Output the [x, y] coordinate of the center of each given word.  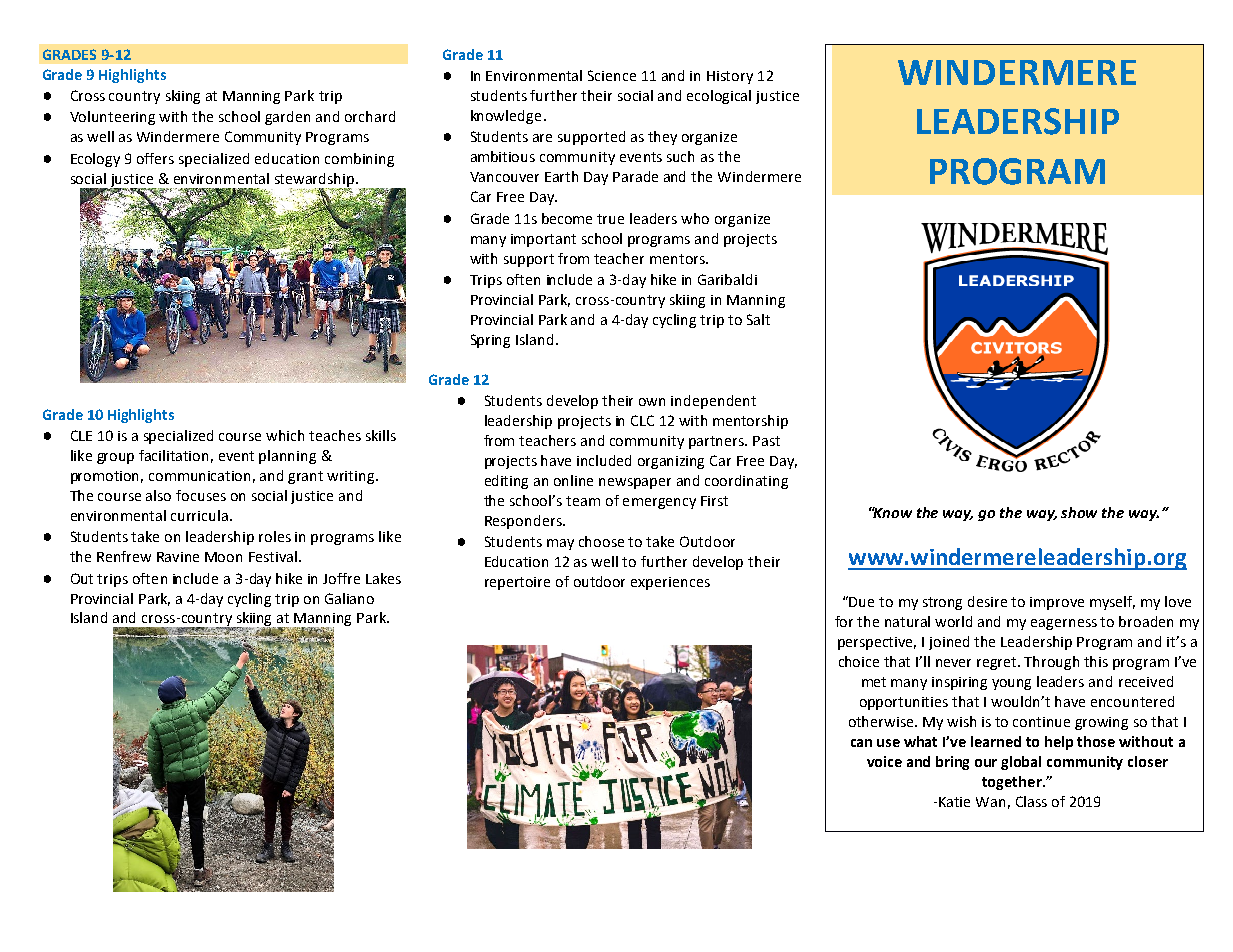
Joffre [341, 578]
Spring [490, 341]
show [1079, 512]
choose [601, 541]
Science [612, 75]
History [730, 77]
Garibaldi [727, 279]
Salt [758, 319]
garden [287, 118]
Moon [223, 557]
